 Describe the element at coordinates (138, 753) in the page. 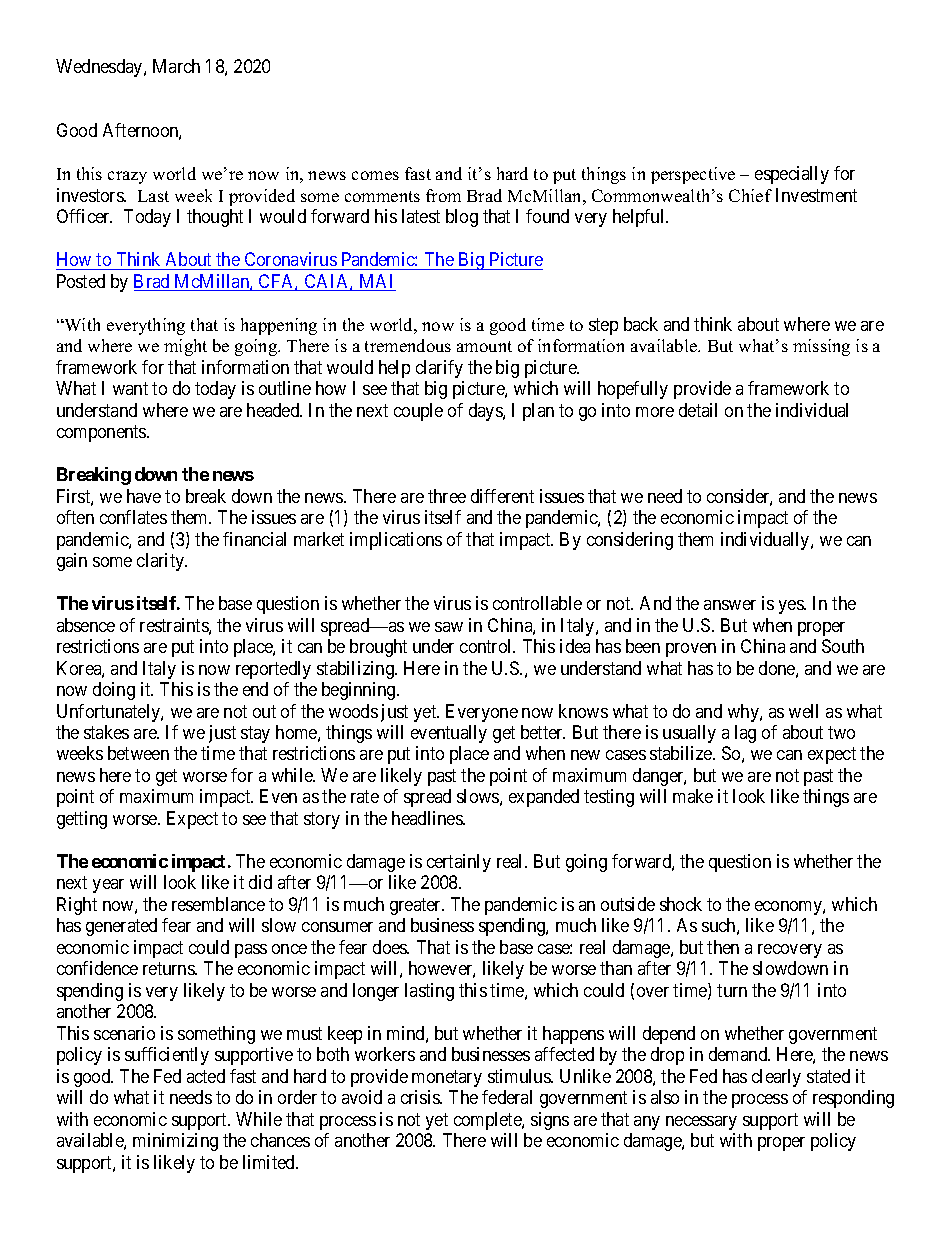

I see `between` at that location.
